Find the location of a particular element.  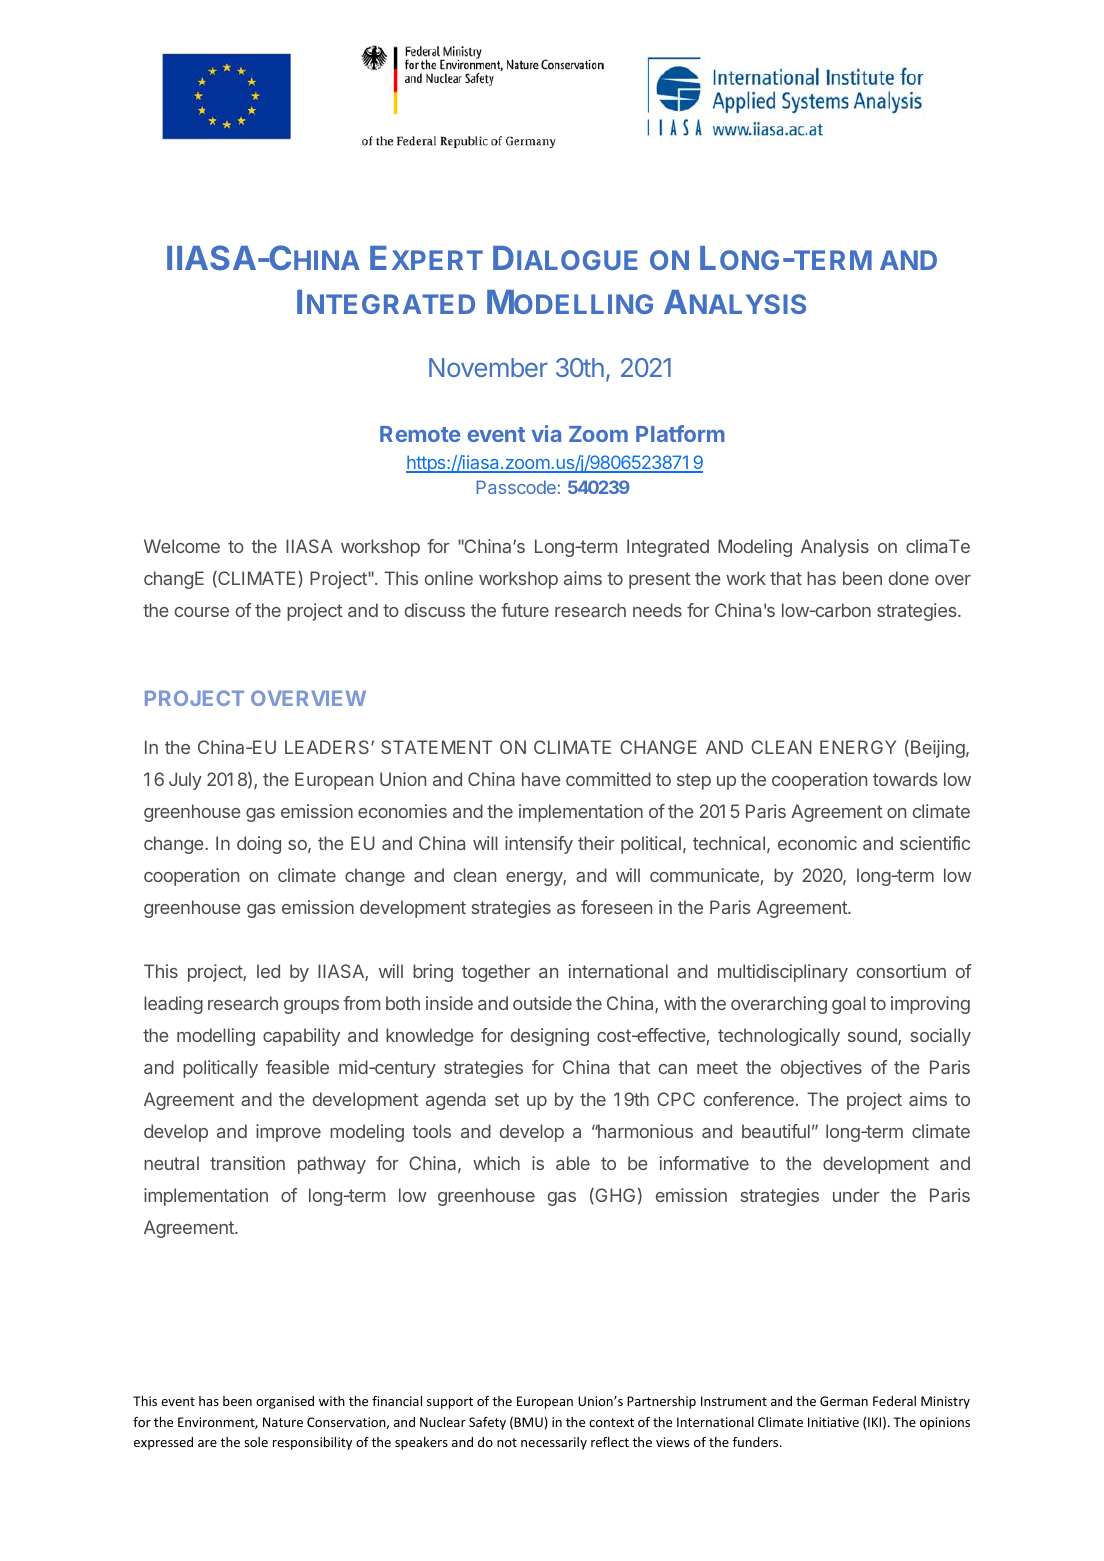

economic is located at coordinates (817, 843).
